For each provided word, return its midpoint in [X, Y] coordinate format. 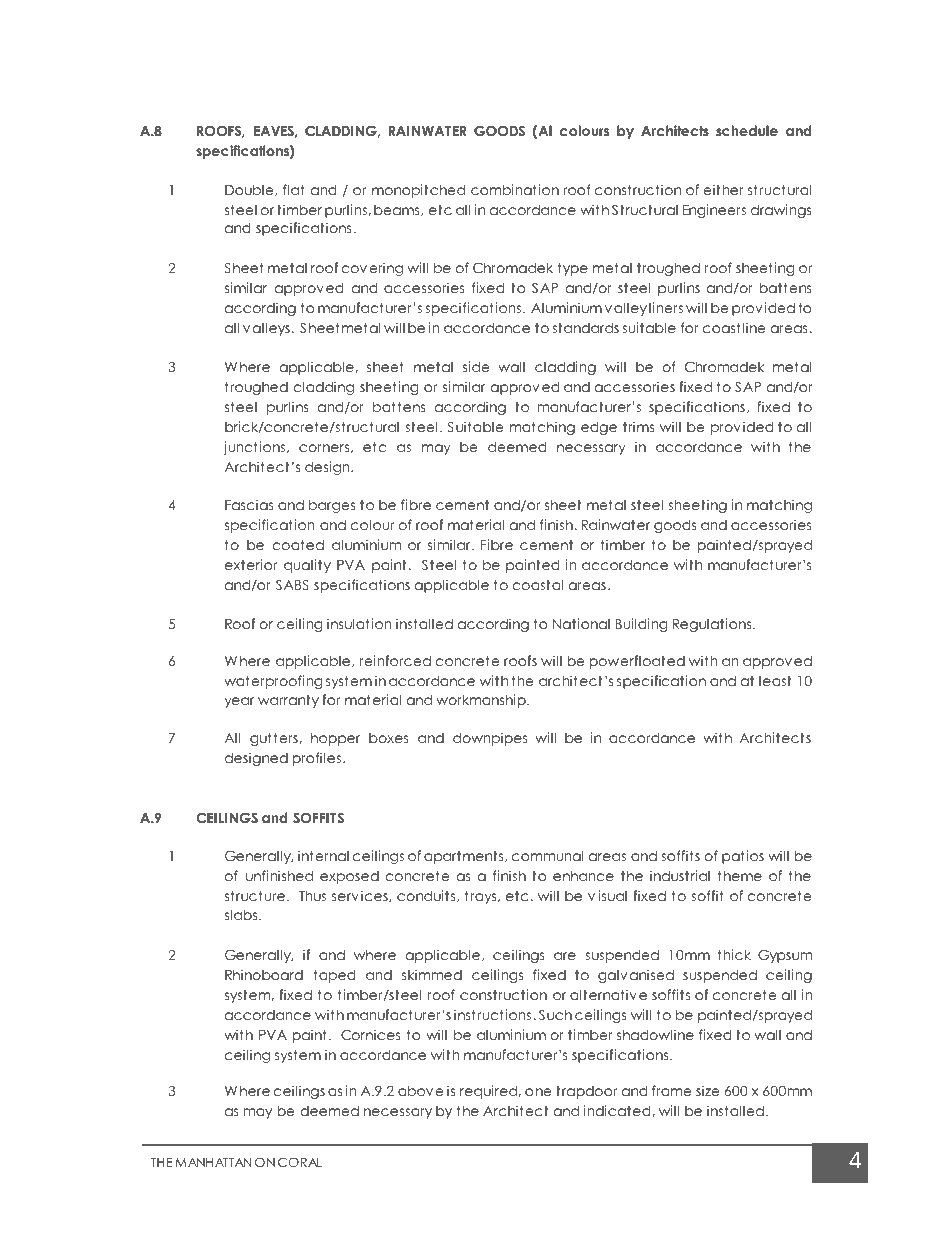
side [476, 366]
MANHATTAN [213, 1162]
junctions [254, 448]
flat [293, 189]
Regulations [713, 625]
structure [256, 896]
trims [638, 426]
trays [482, 897]
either [723, 189]
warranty [288, 701]
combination [515, 189]
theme [740, 875]
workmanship [482, 701]
